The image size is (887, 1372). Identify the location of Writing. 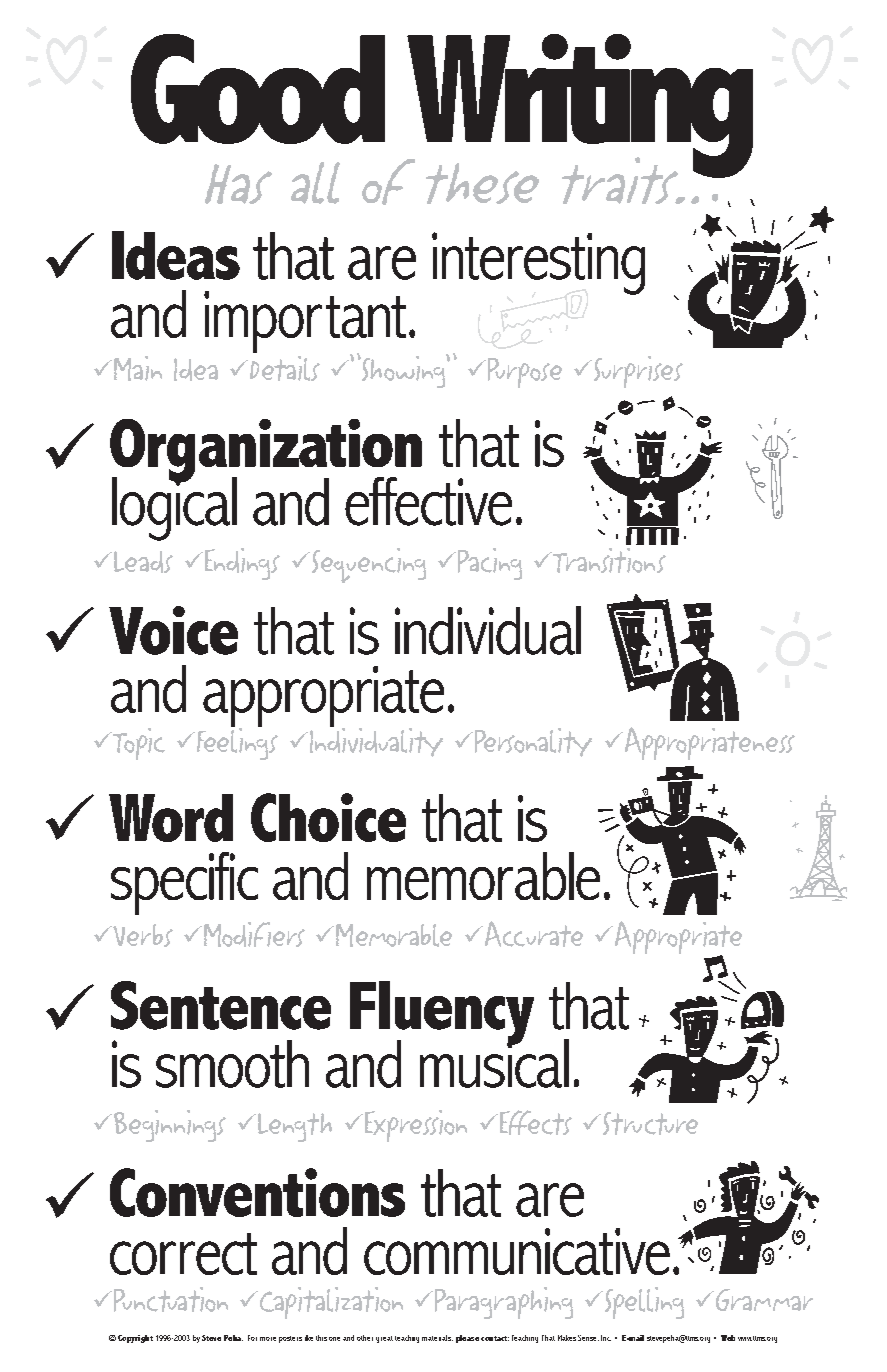
(579, 107).
